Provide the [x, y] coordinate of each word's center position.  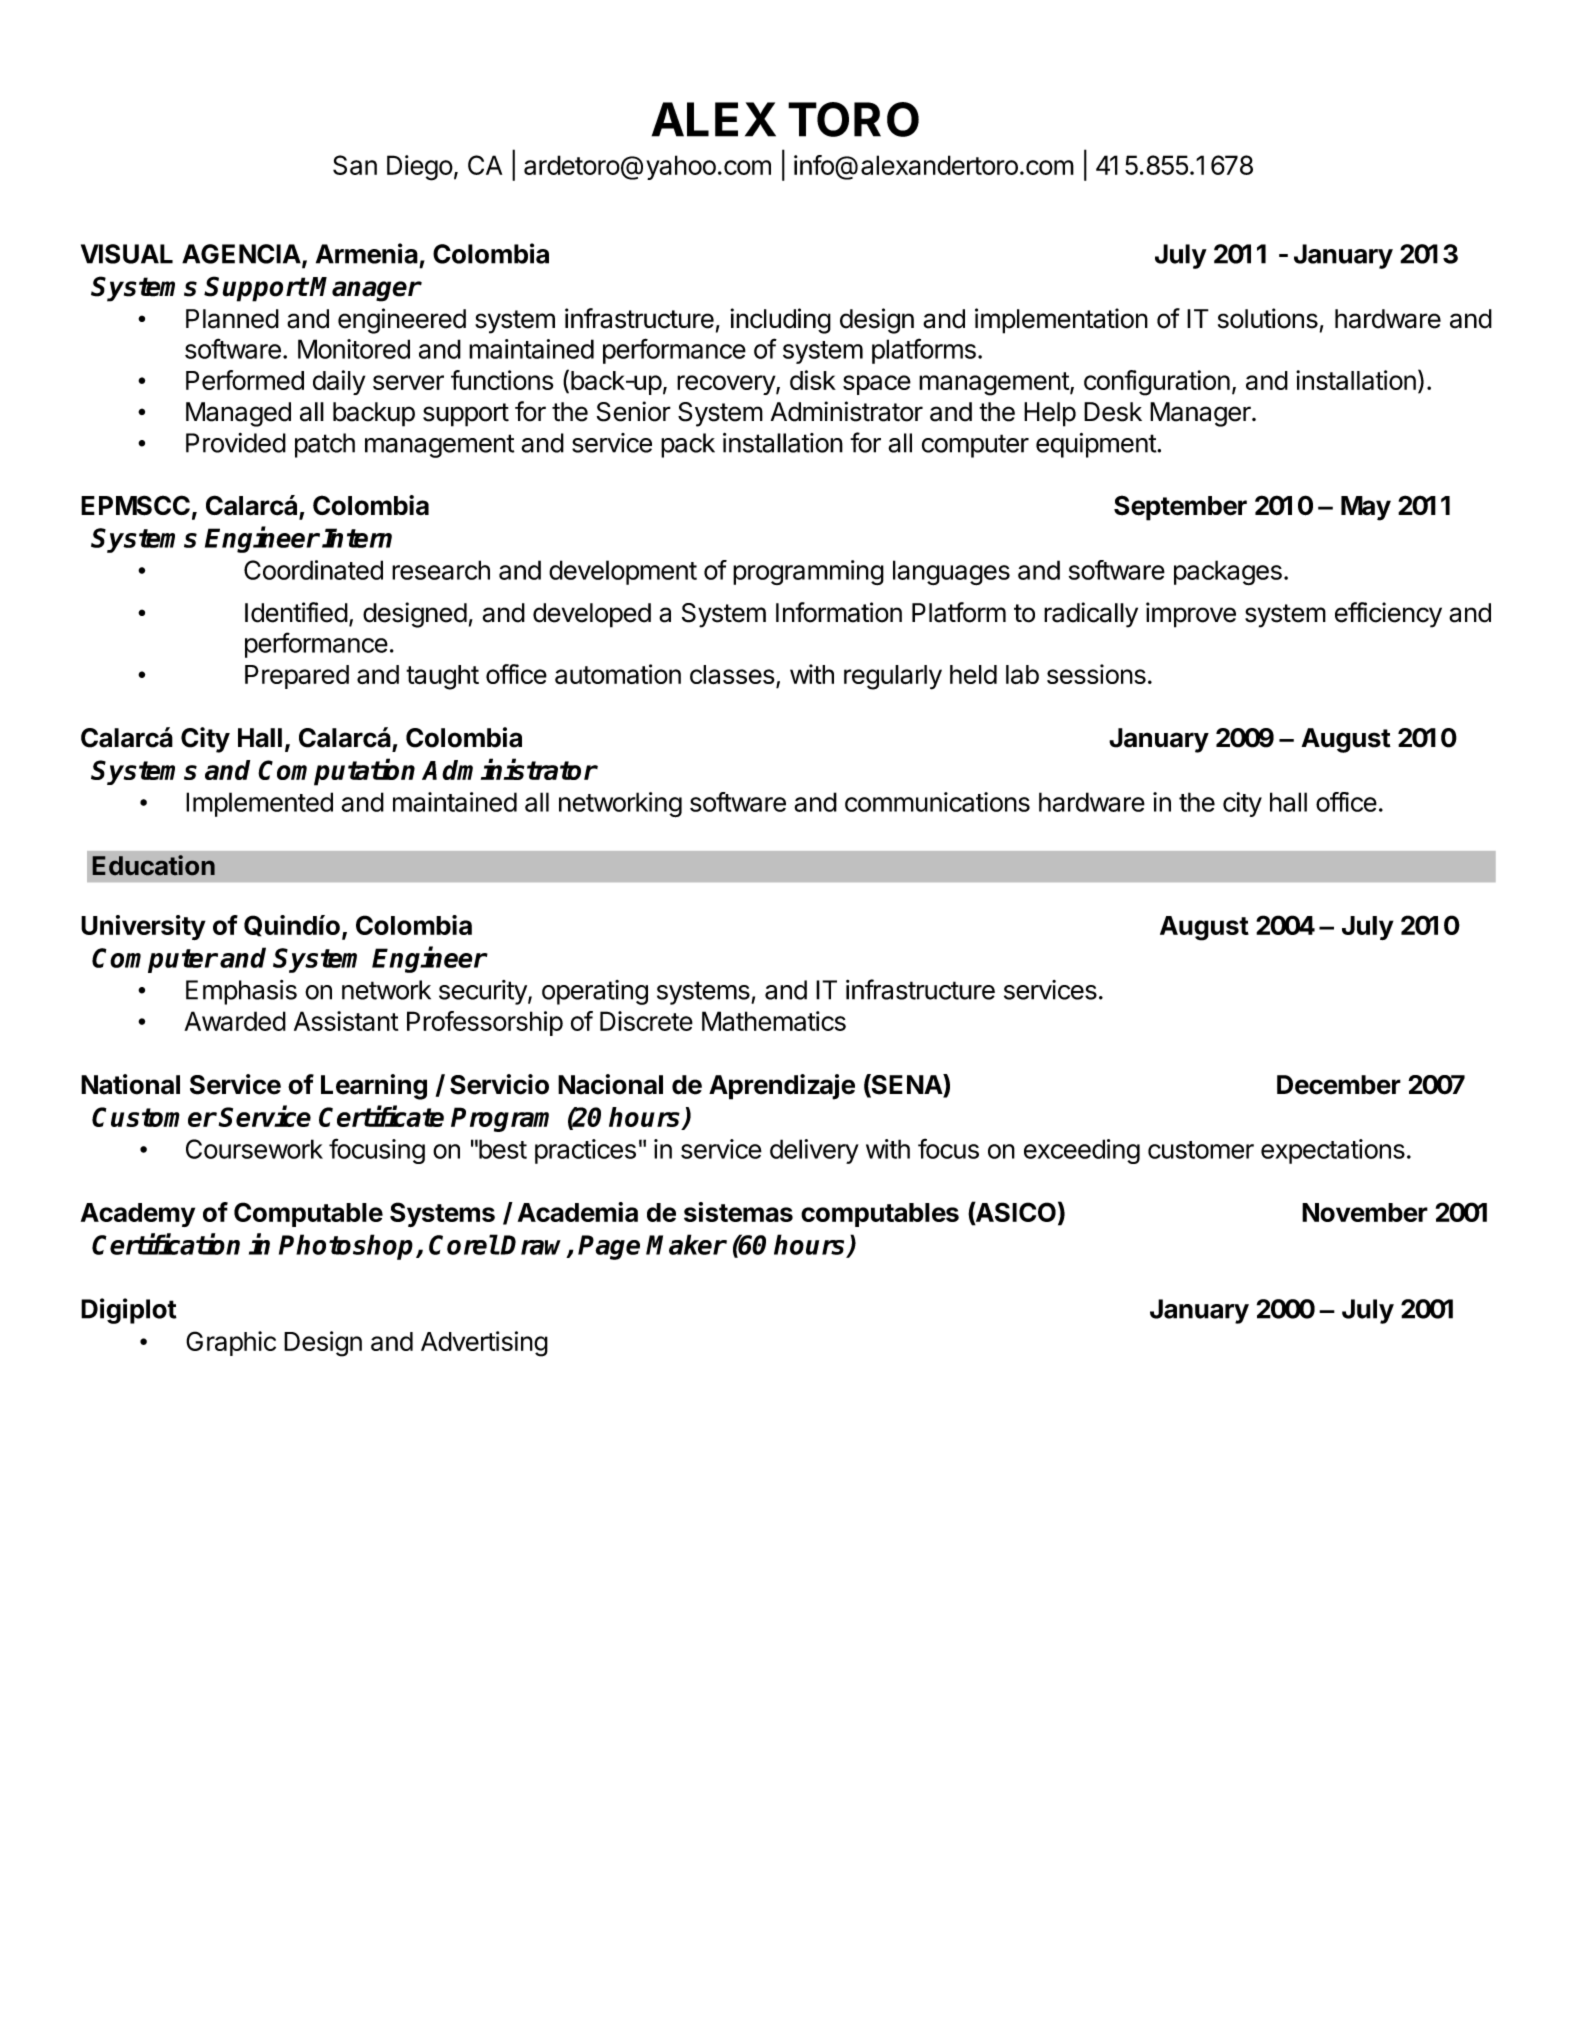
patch [325, 445]
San [355, 165]
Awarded [235, 1021]
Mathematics [774, 1021]
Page [609, 1247]
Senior [634, 411]
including [781, 321]
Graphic [231, 1343]
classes [732, 674]
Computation [336, 772]
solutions [1268, 318]
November [1365, 1212]
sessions [1096, 674]
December [1339, 1085]
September [1180, 508]
